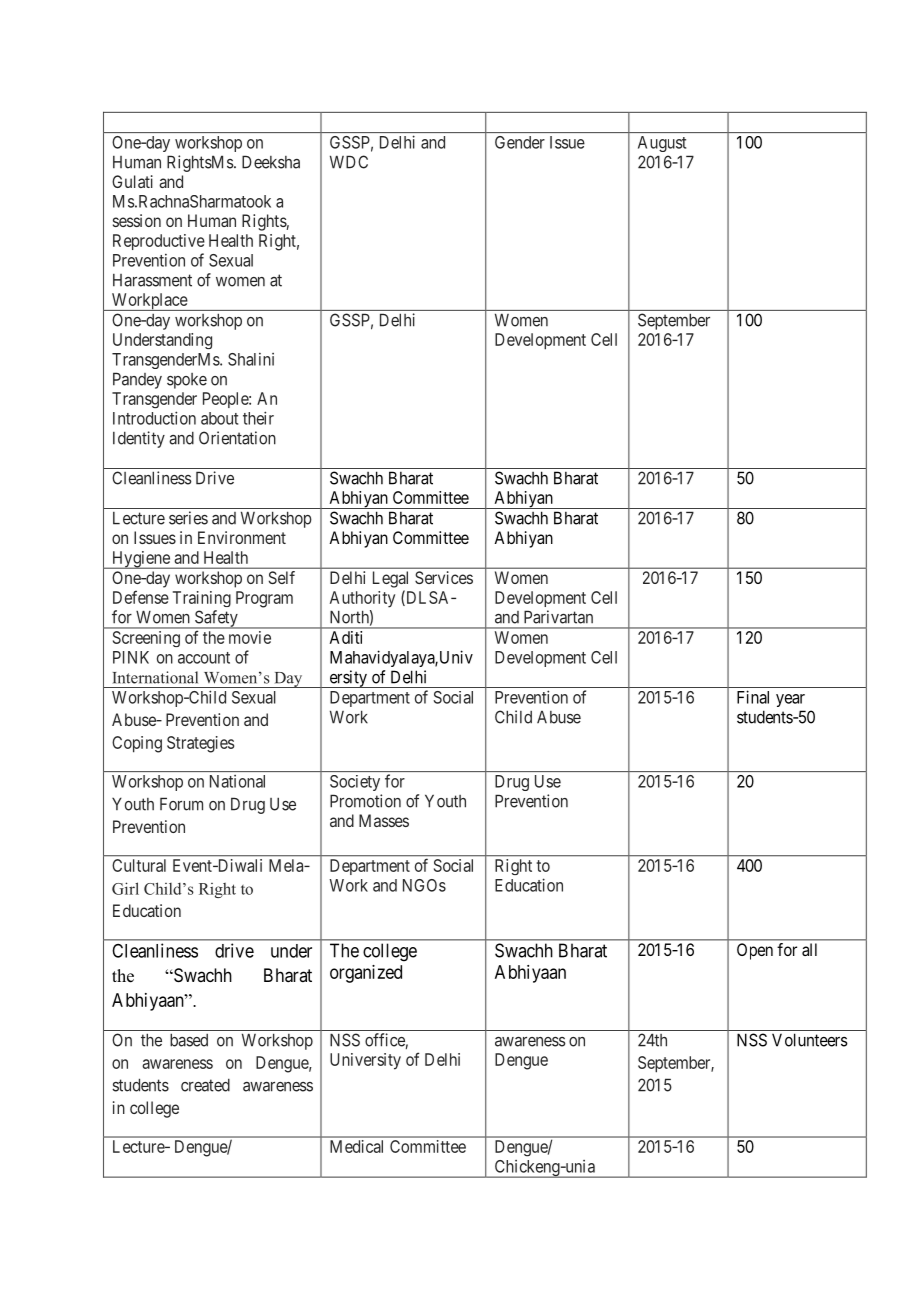 This document has width=924, height=1308. Describe the element at coordinates (790, 700) in the document. I see `year` at that location.
